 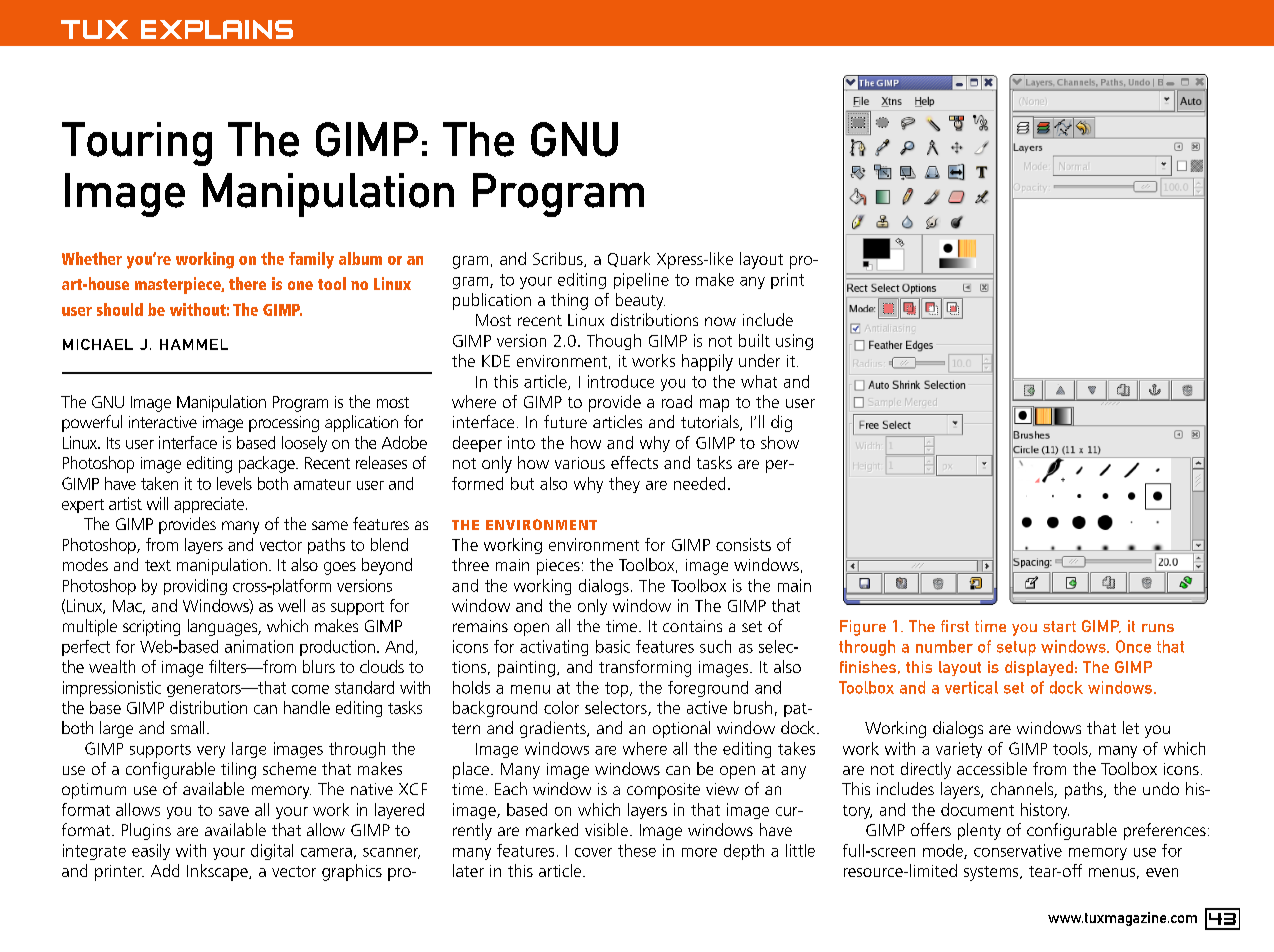 What do you see at coordinates (780, 442) in the image?
I see `show` at bounding box center [780, 442].
